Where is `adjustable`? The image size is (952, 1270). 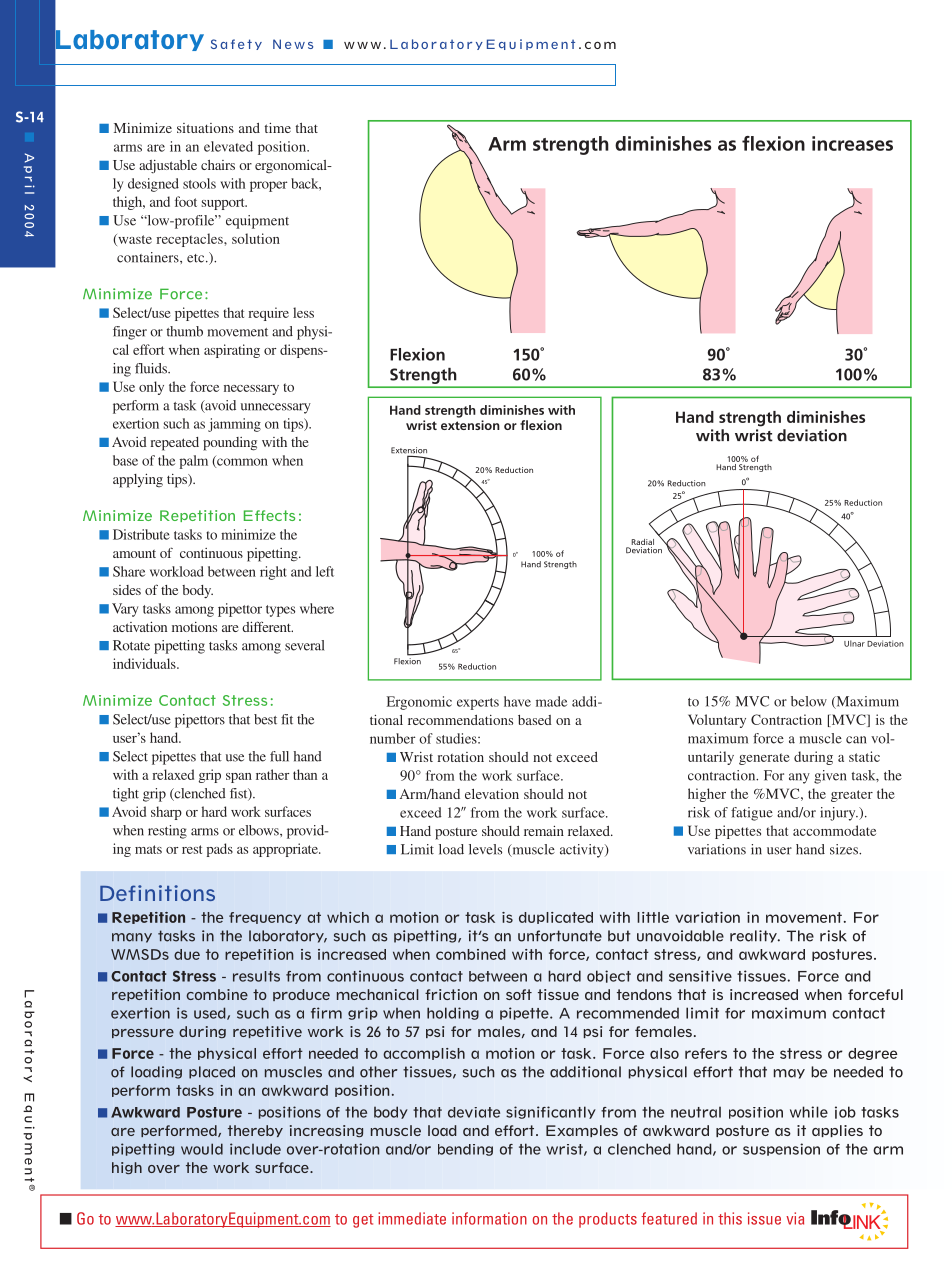 adjustable is located at coordinates (168, 166).
